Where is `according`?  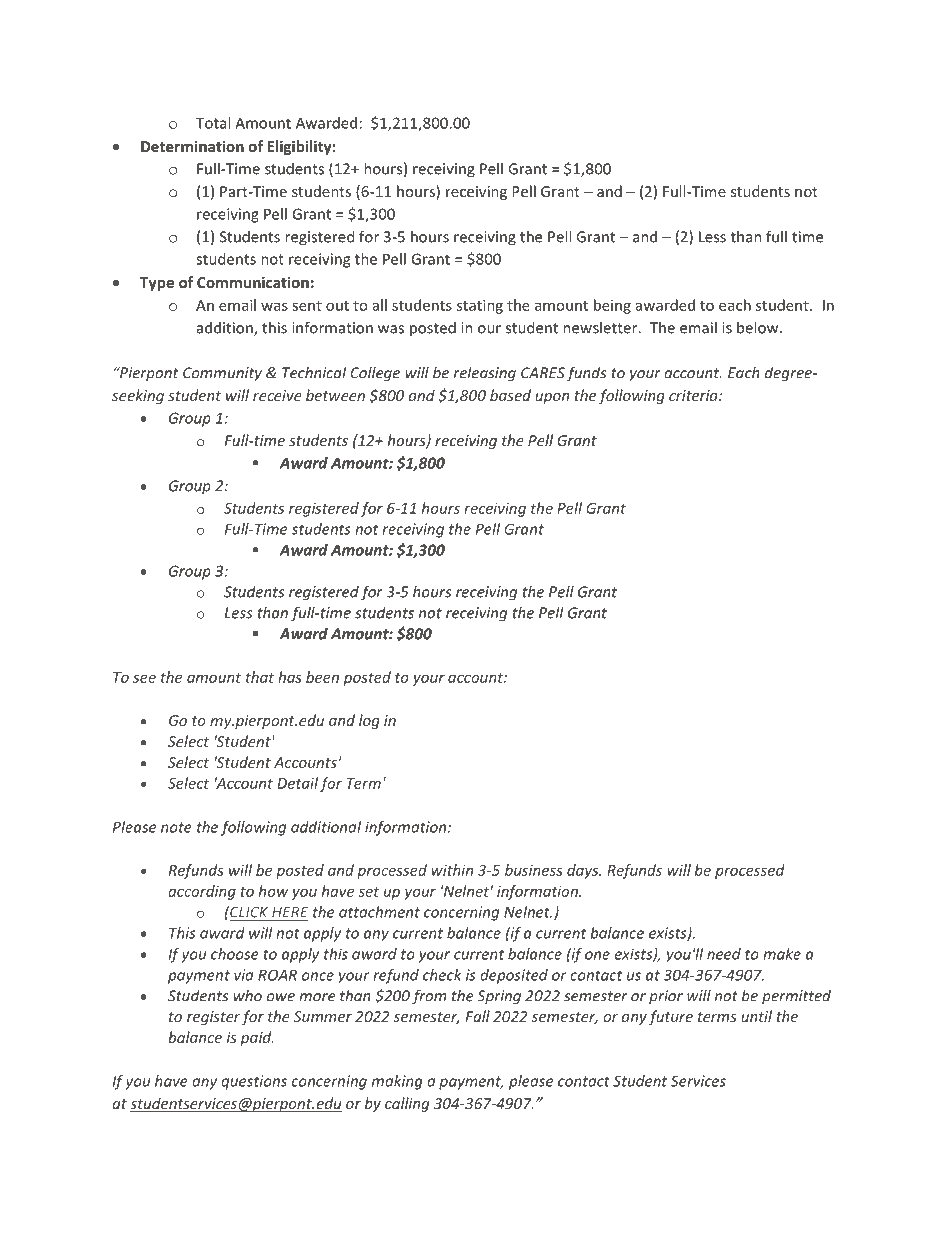 according is located at coordinates (202, 892).
